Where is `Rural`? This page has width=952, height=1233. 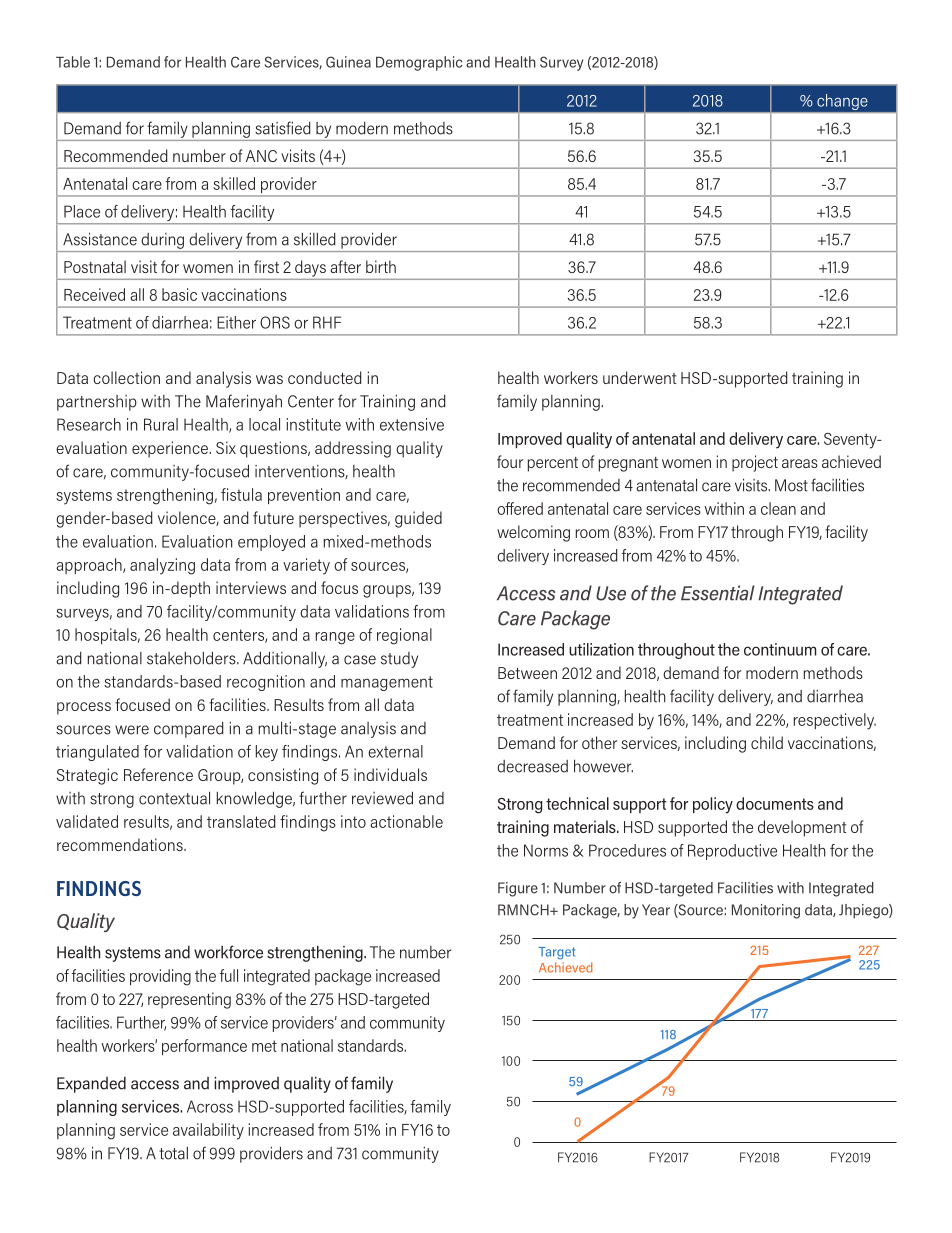 Rural is located at coordinates (161, 424).
